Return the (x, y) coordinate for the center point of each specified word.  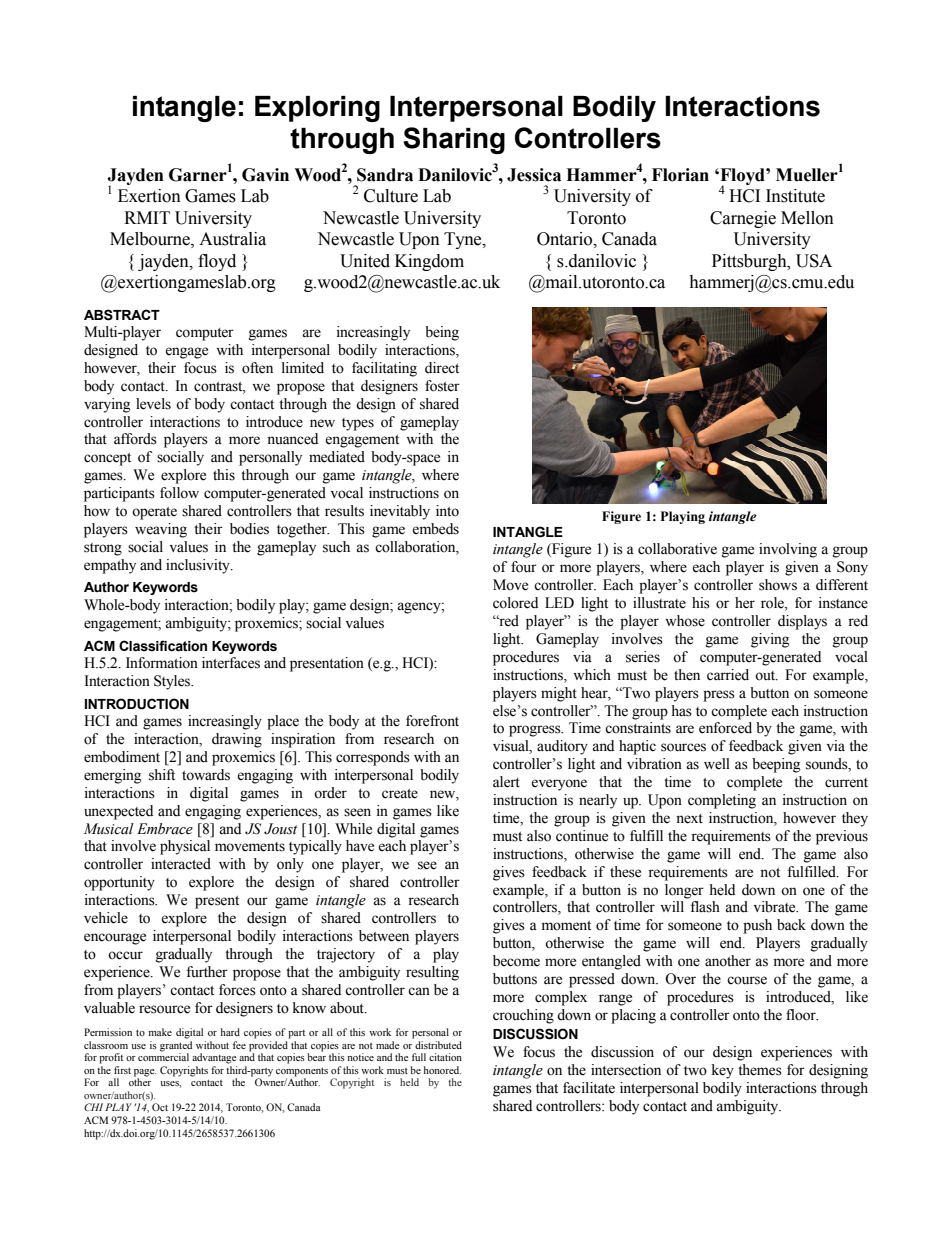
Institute (795, 196)
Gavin (265, 175)
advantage (214, 1058)
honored (443, 1070)
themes (760, 1070)
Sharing (454, 140)
